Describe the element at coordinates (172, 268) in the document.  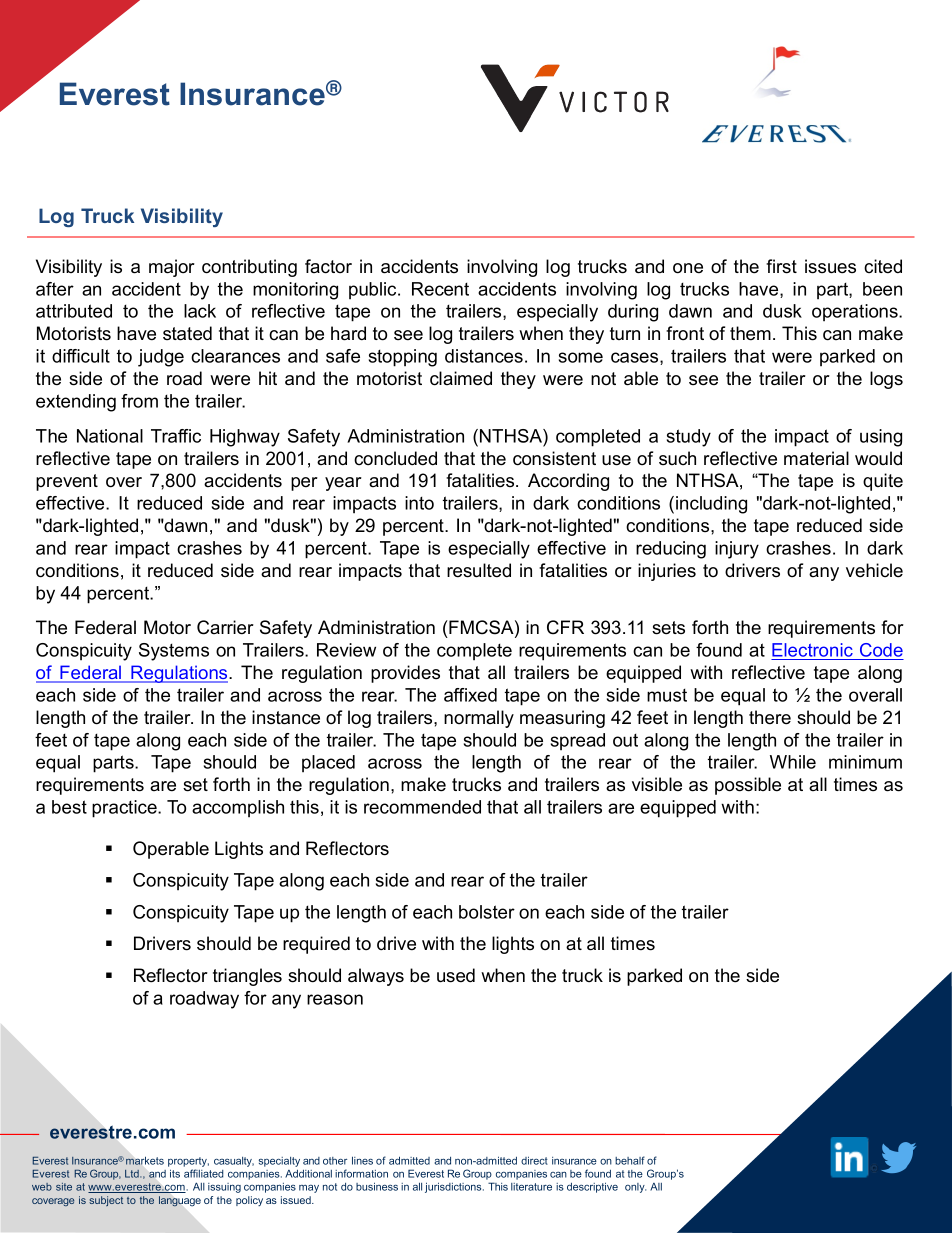
I see `major` at that location.
